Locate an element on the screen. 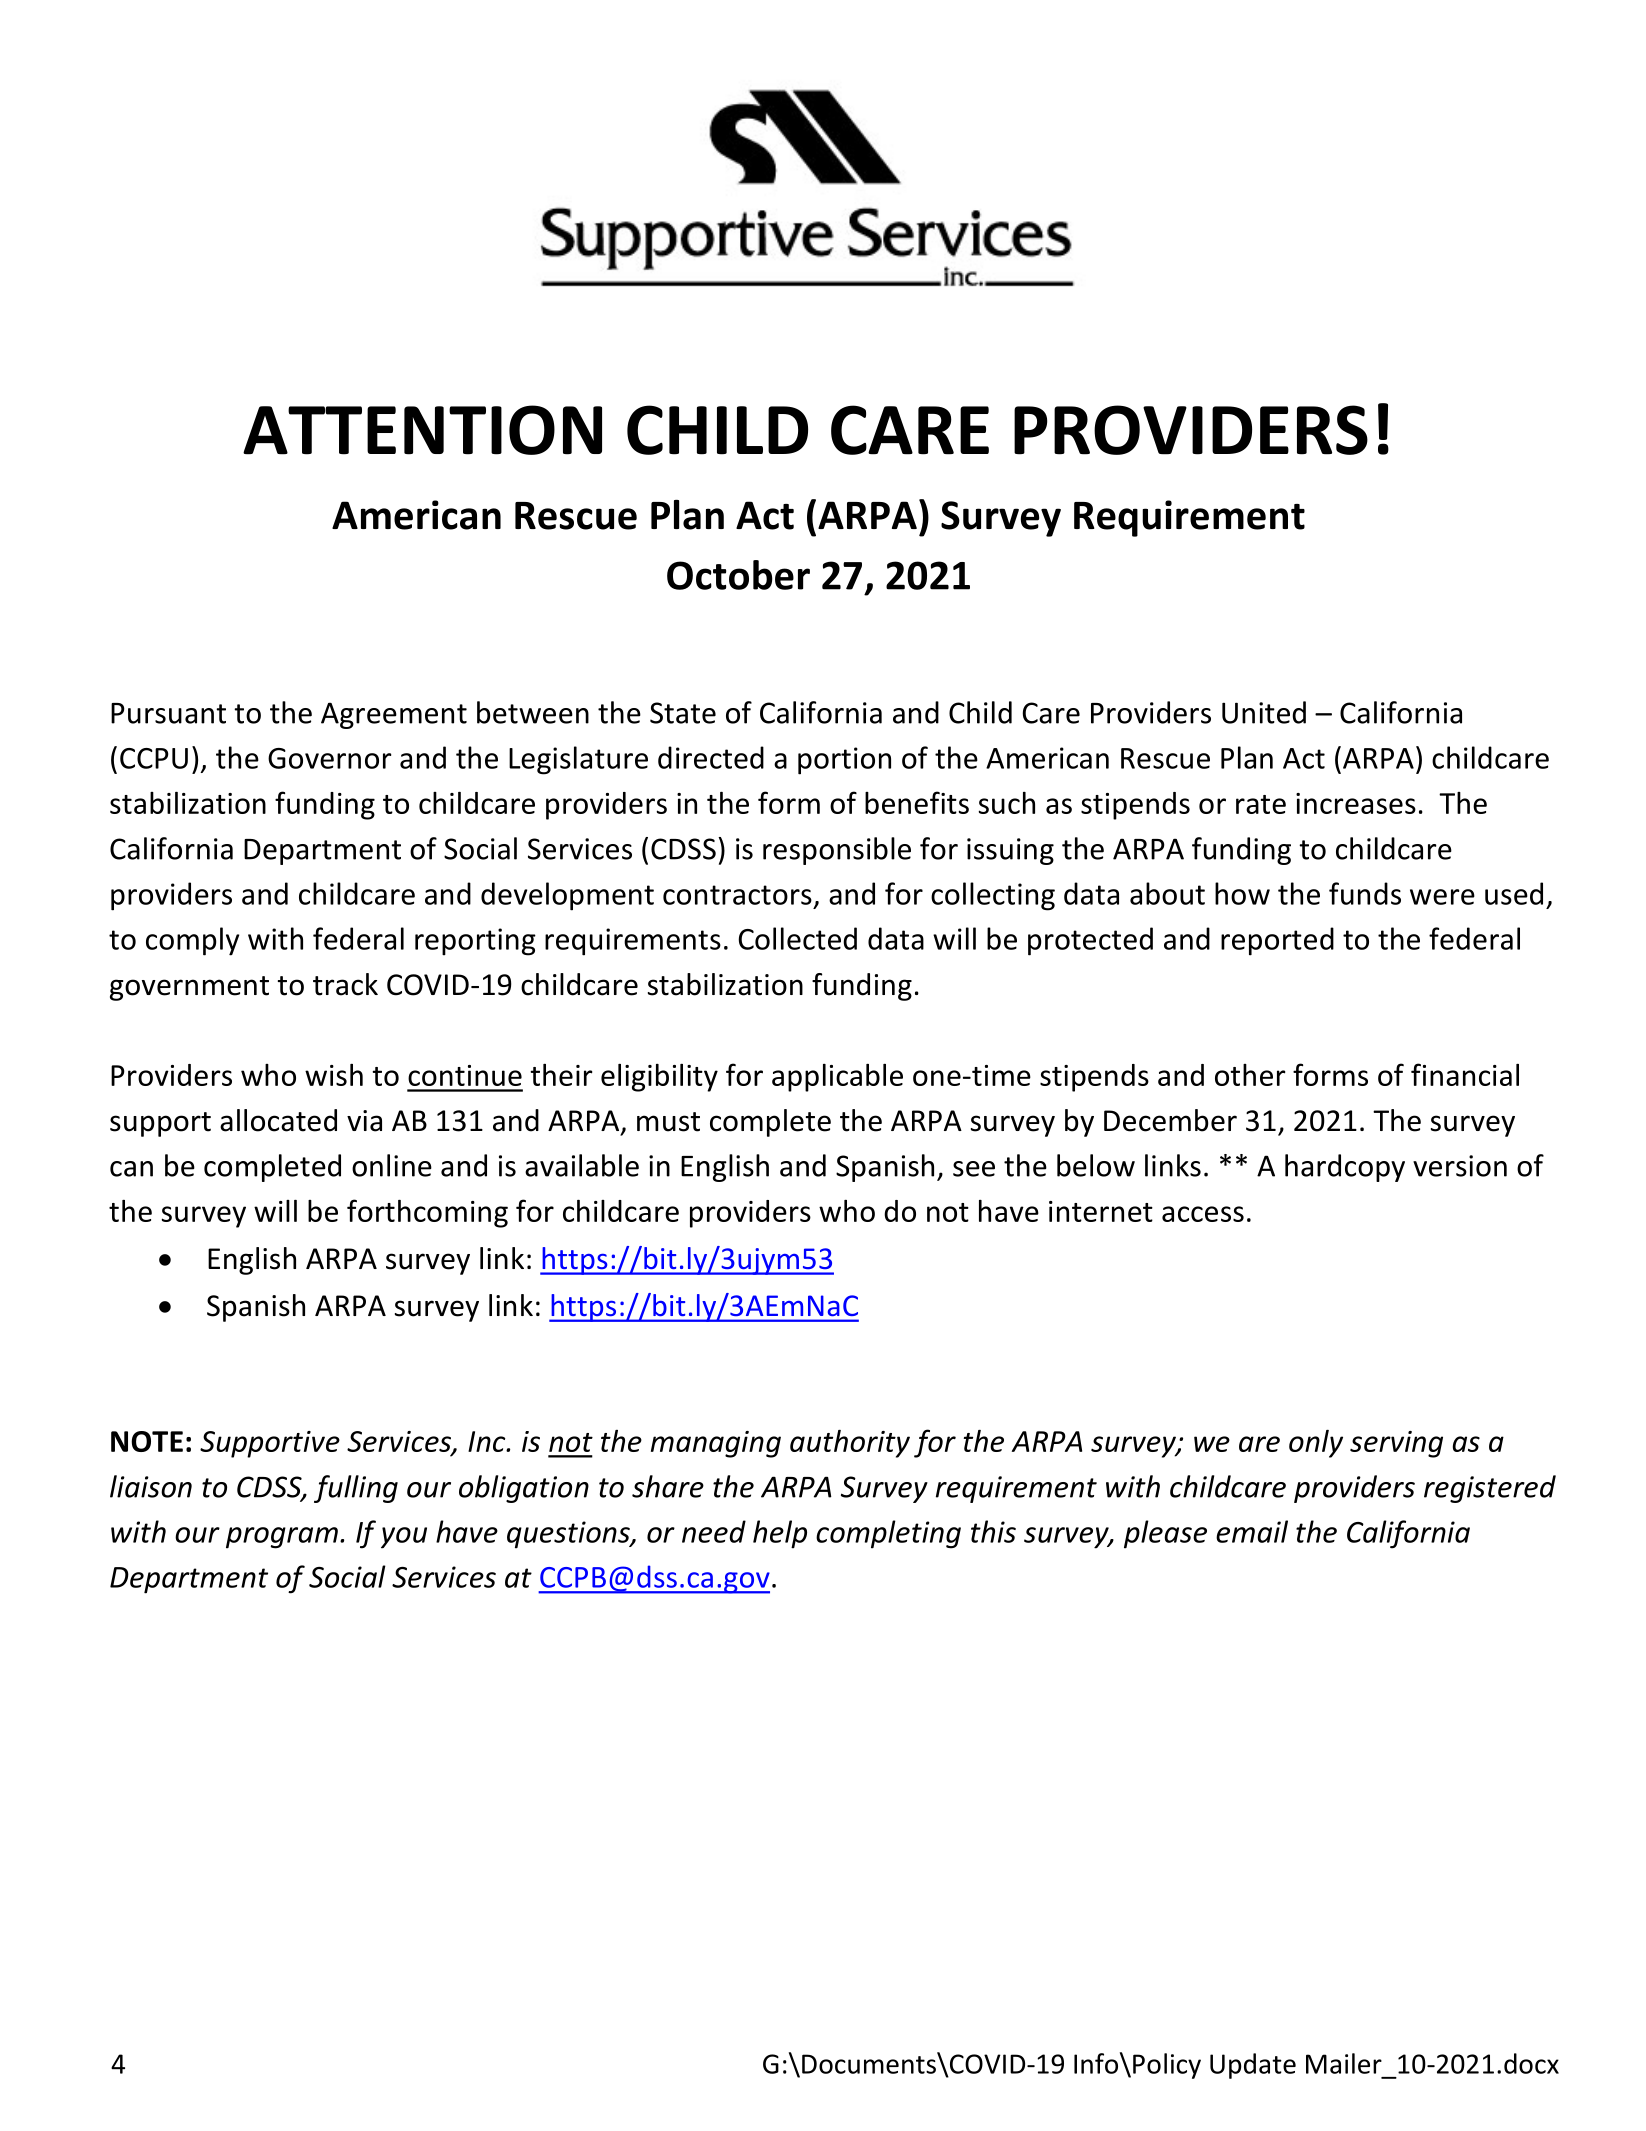 This screenshot has height=2131, width=1646. email is located at coordinates (1252, 1531).
